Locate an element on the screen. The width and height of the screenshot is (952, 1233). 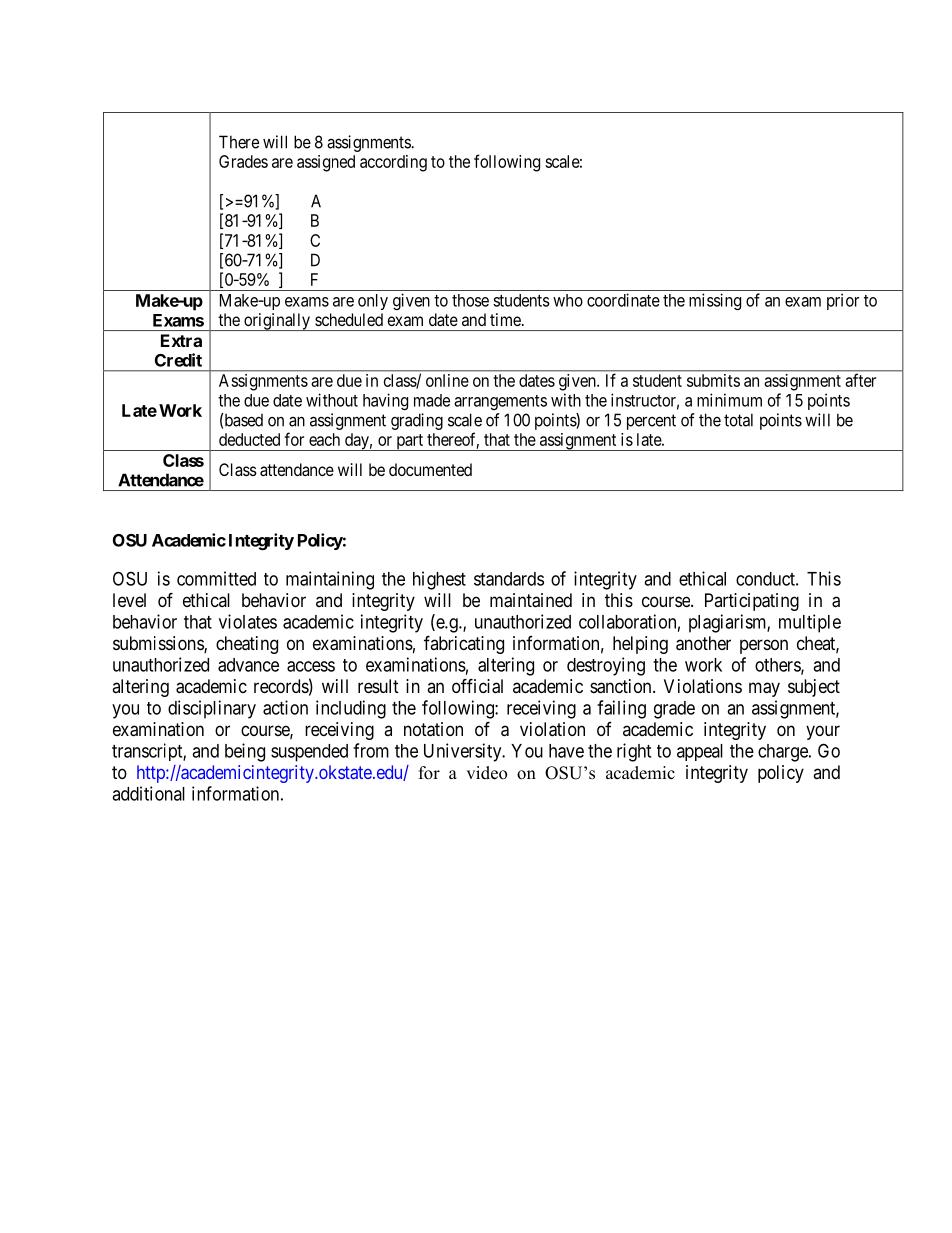
missing is located at coordinates (715, 301).
